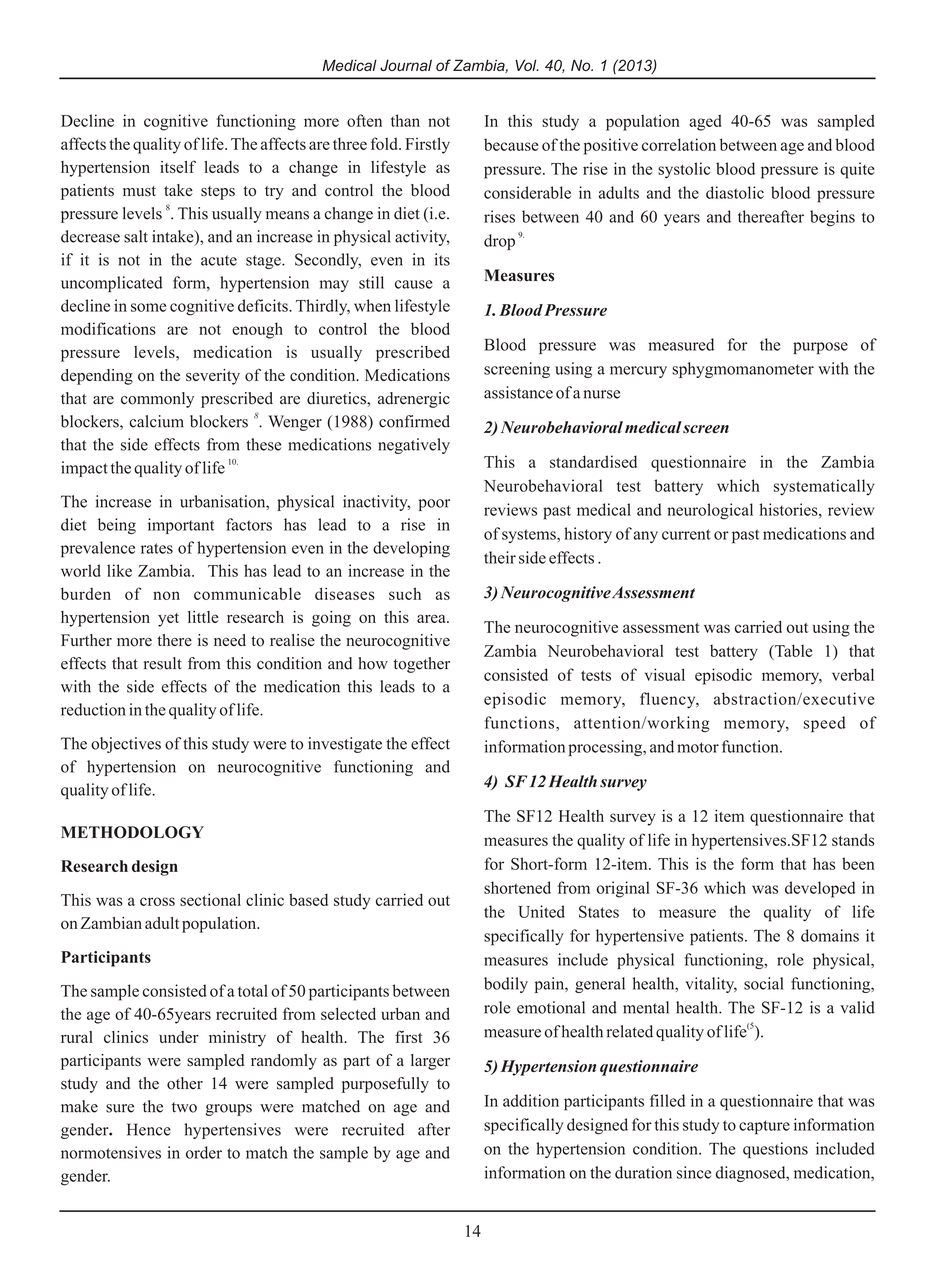 This screenshot has width=934, height=1288. I want to click on yet, so click(168, 620).
